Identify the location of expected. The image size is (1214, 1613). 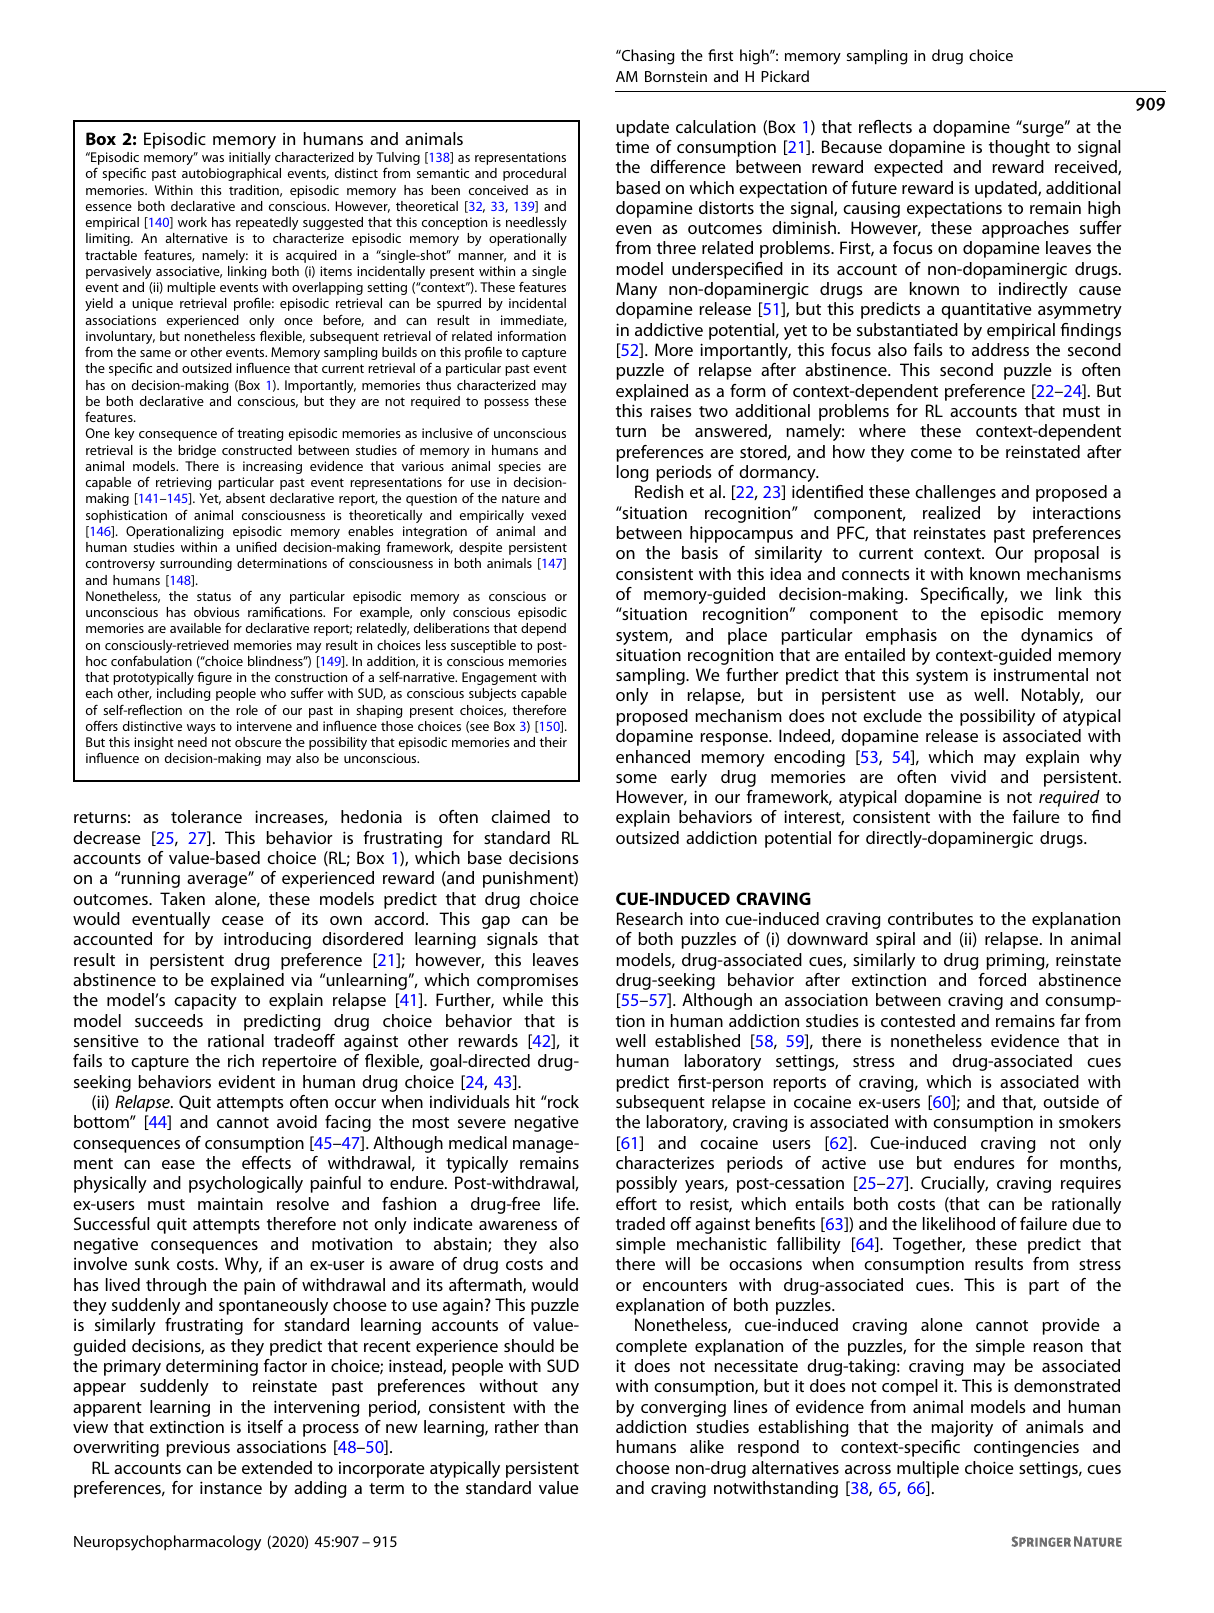
(908, 168).
